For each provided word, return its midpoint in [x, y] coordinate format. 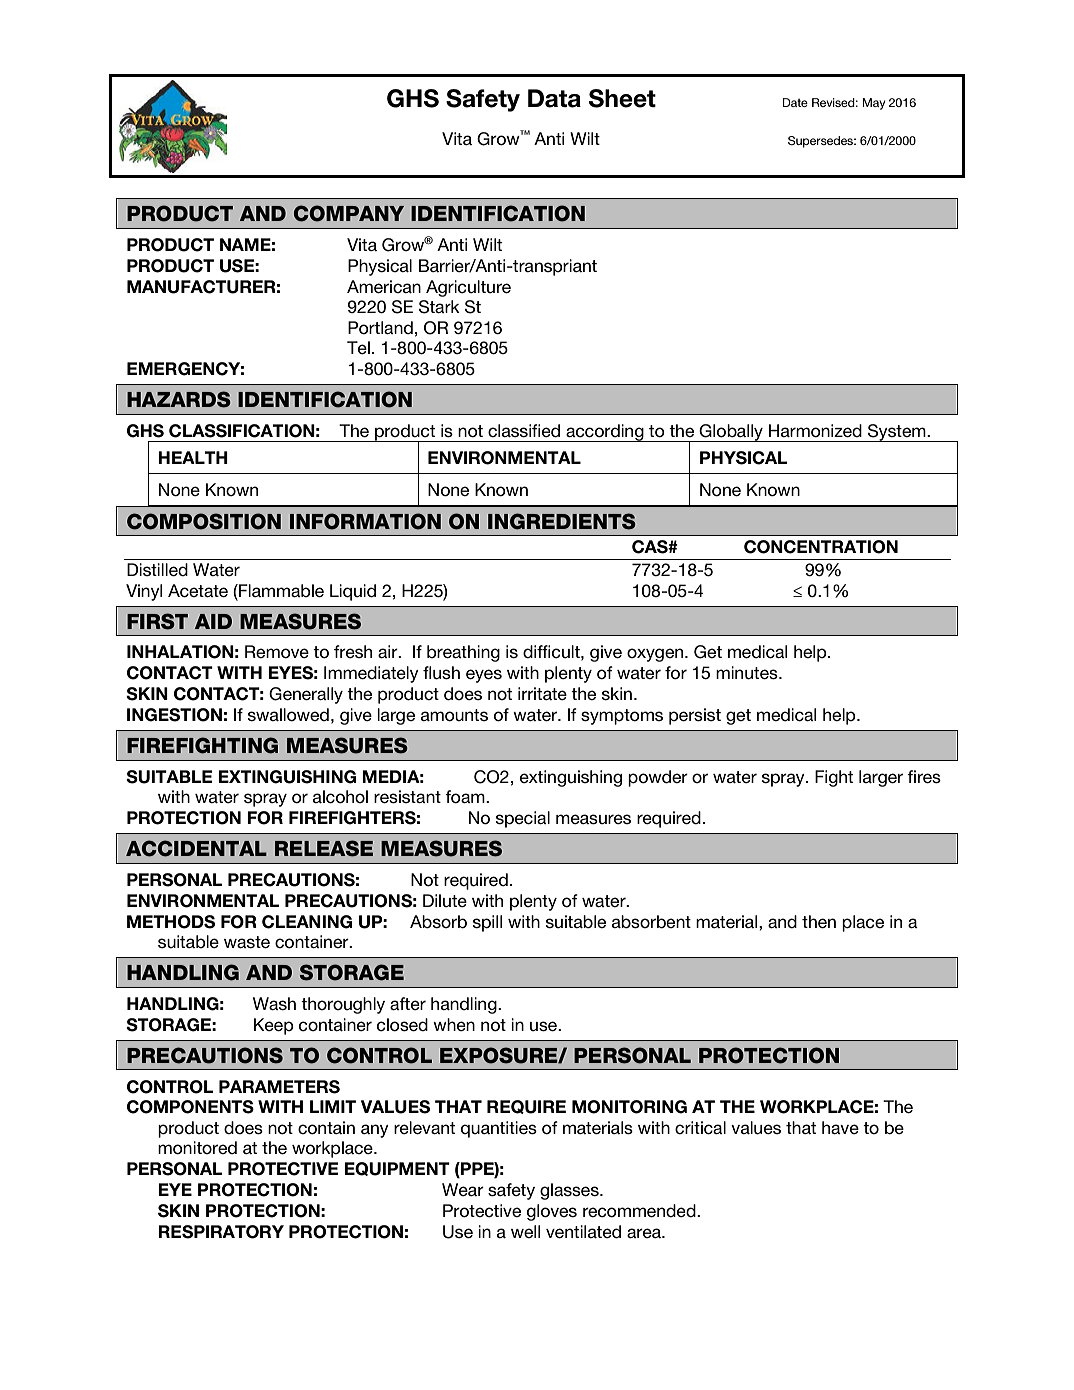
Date [795, 102]
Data [554, 98]
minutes [748, 673]
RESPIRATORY [221, 1232]
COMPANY [349, 213]
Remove [277, 652]
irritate [542, 693]
